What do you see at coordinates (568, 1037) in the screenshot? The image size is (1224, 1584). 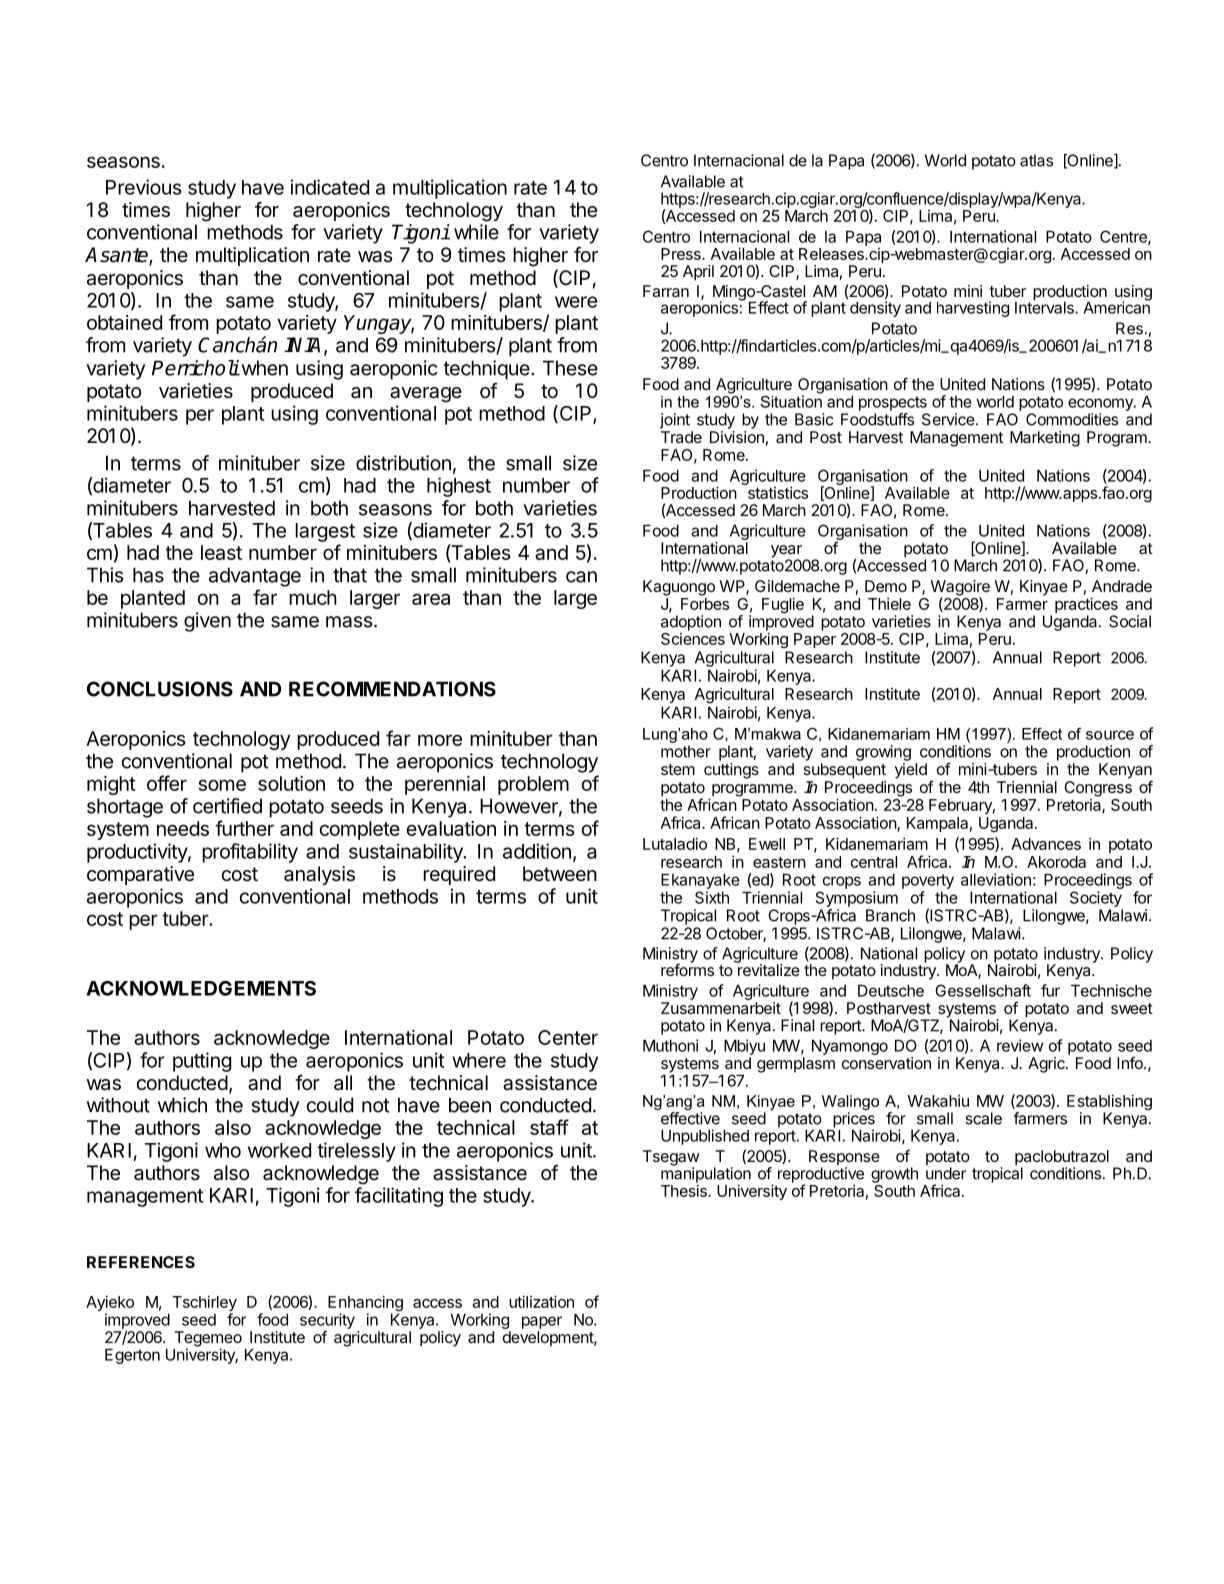 I see `Center` at bounding box center [568, 1037].
